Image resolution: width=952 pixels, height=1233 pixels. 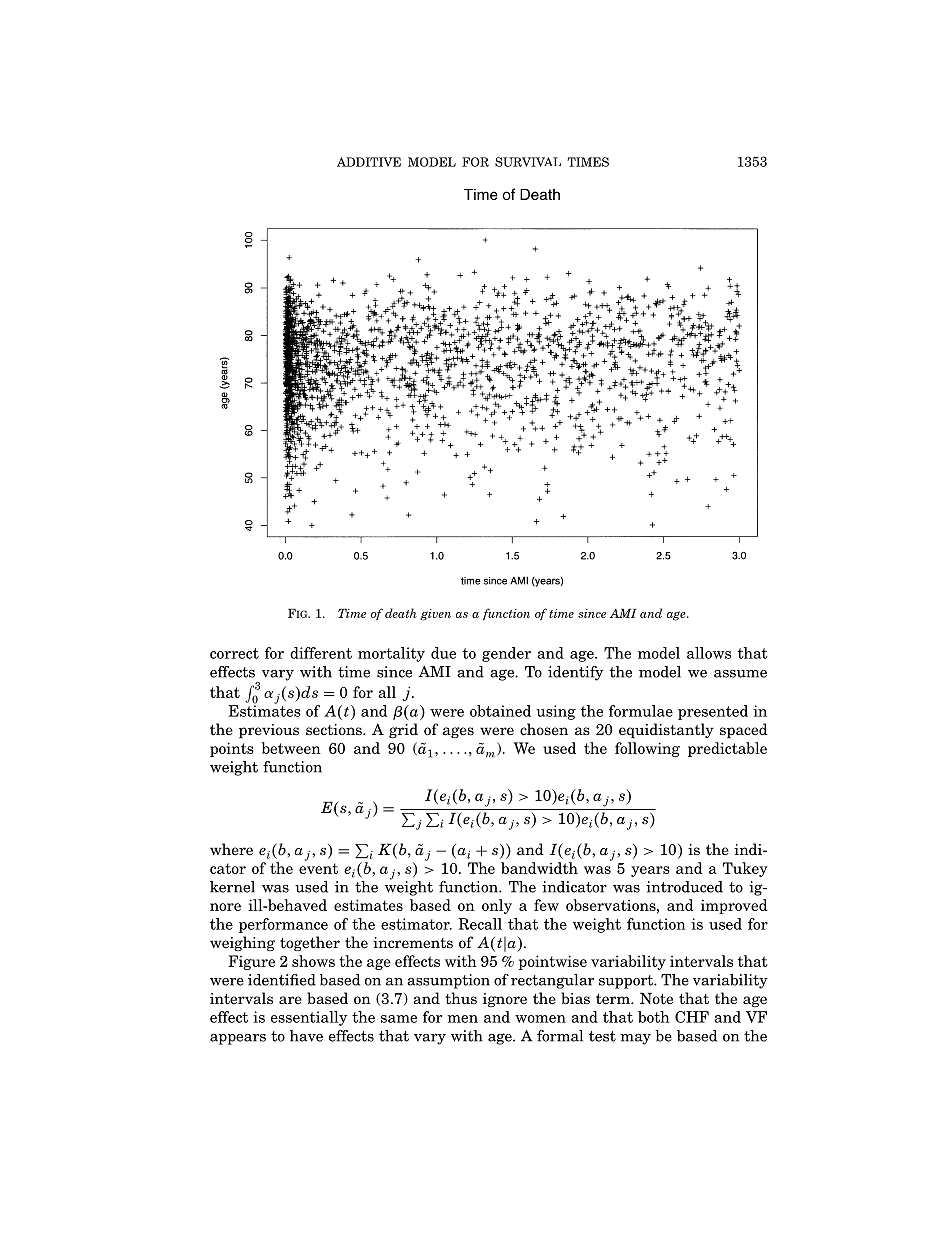 What do you see at coordinates (269, 731) in the page?
I see `previous` at bounding box center [269, 731].
